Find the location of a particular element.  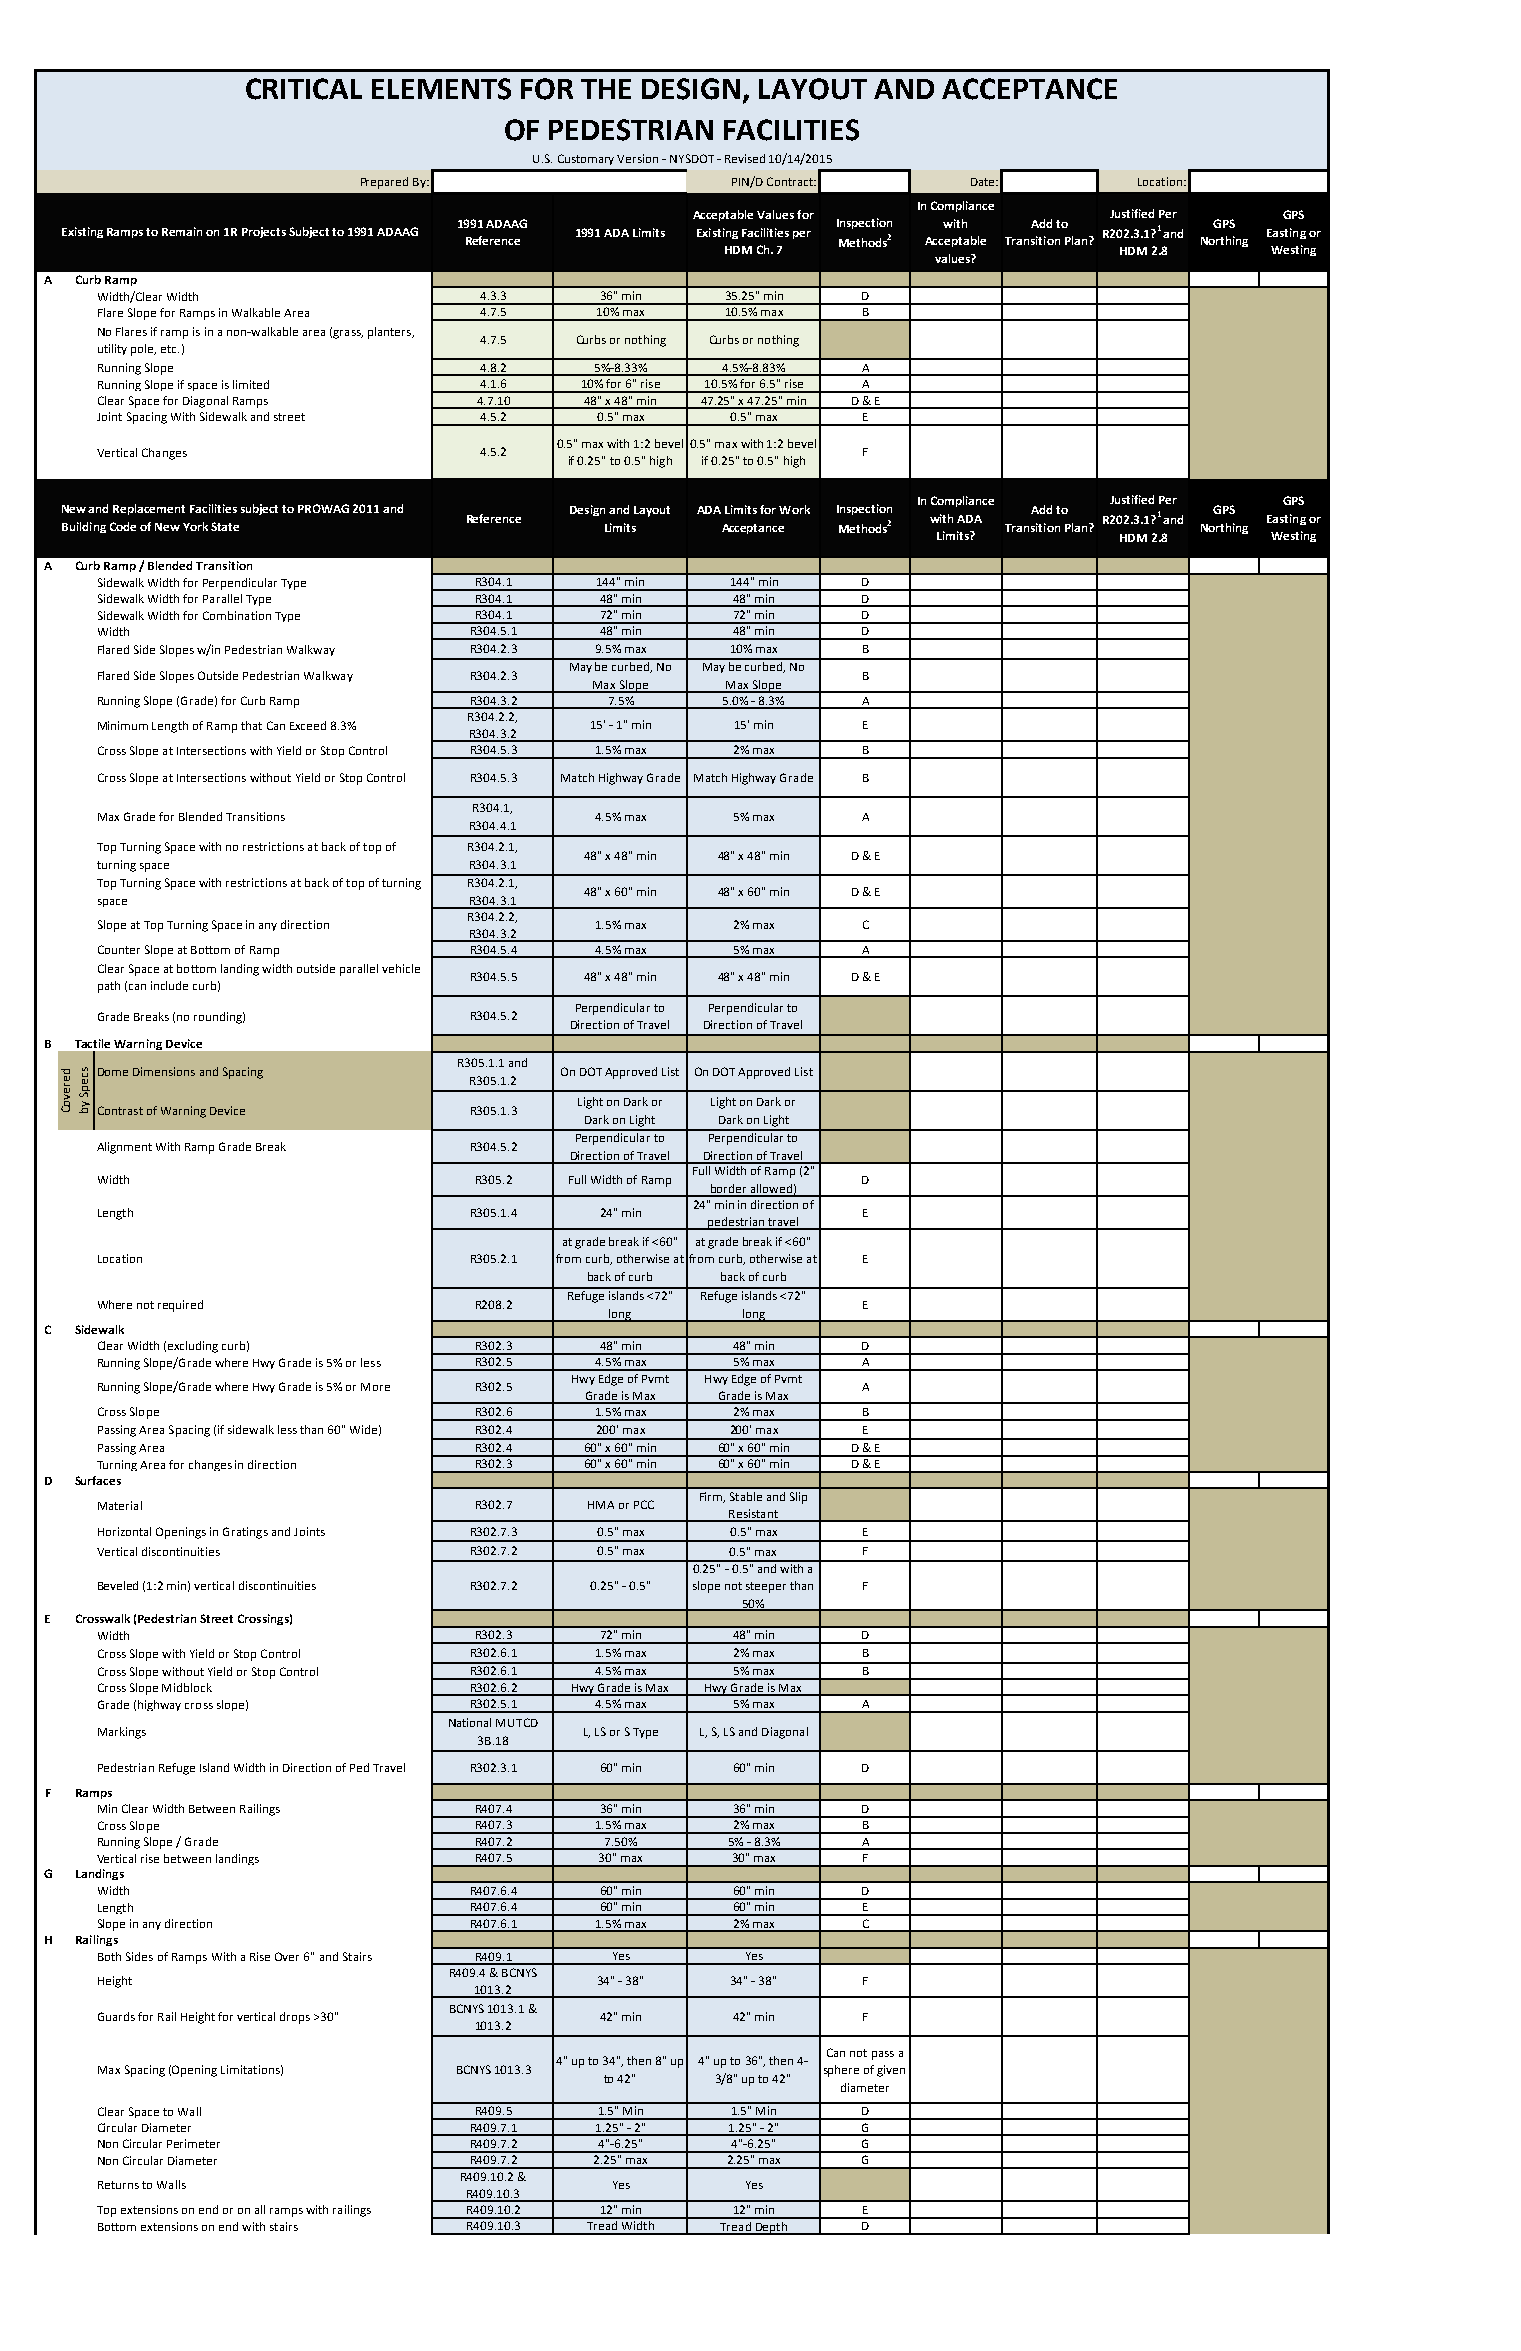

drops is located at coordinates (295, 2018).
